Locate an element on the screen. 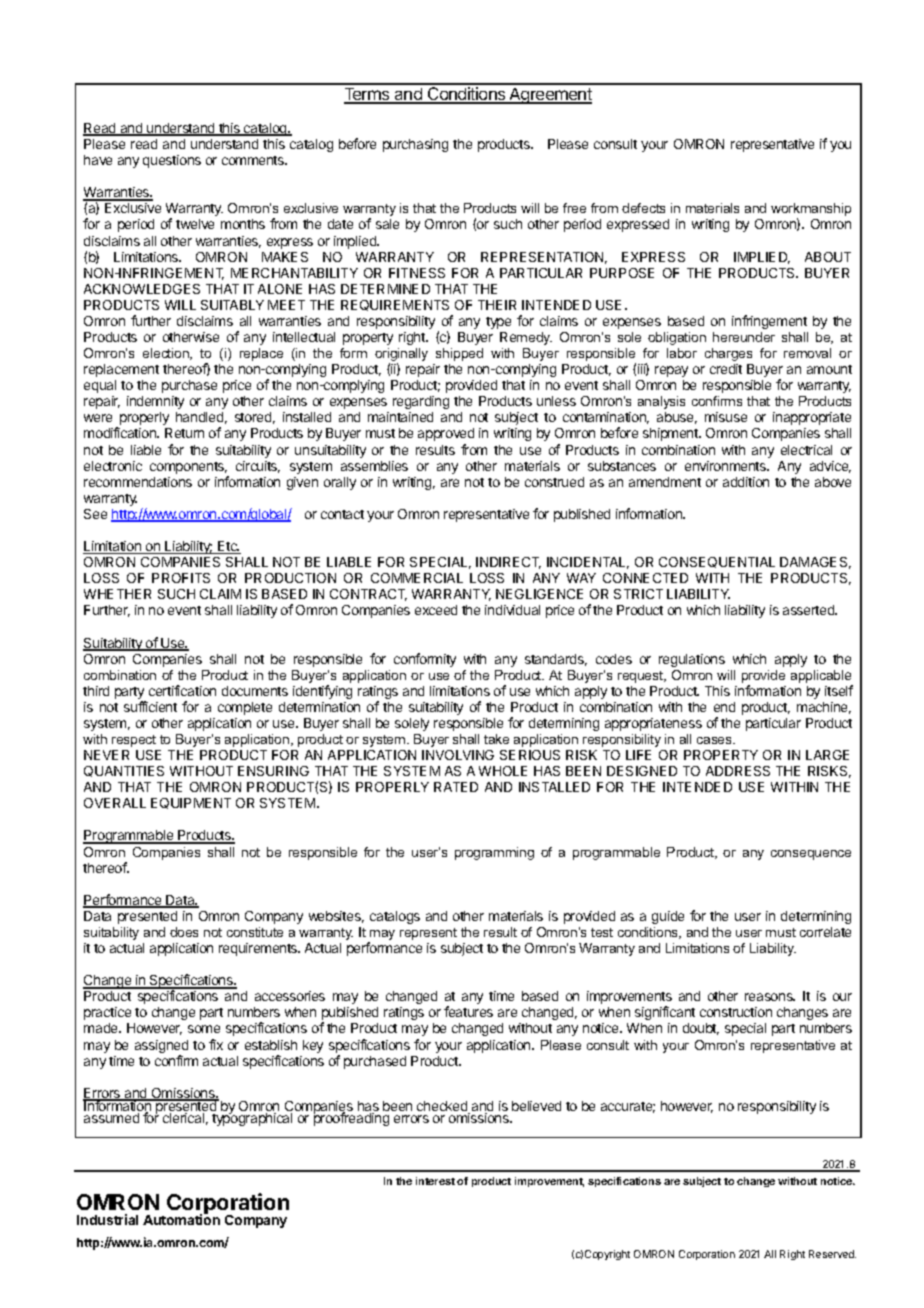 This screenshot has height=1308, width=924. construction is located at coordinates (736, 1012).
